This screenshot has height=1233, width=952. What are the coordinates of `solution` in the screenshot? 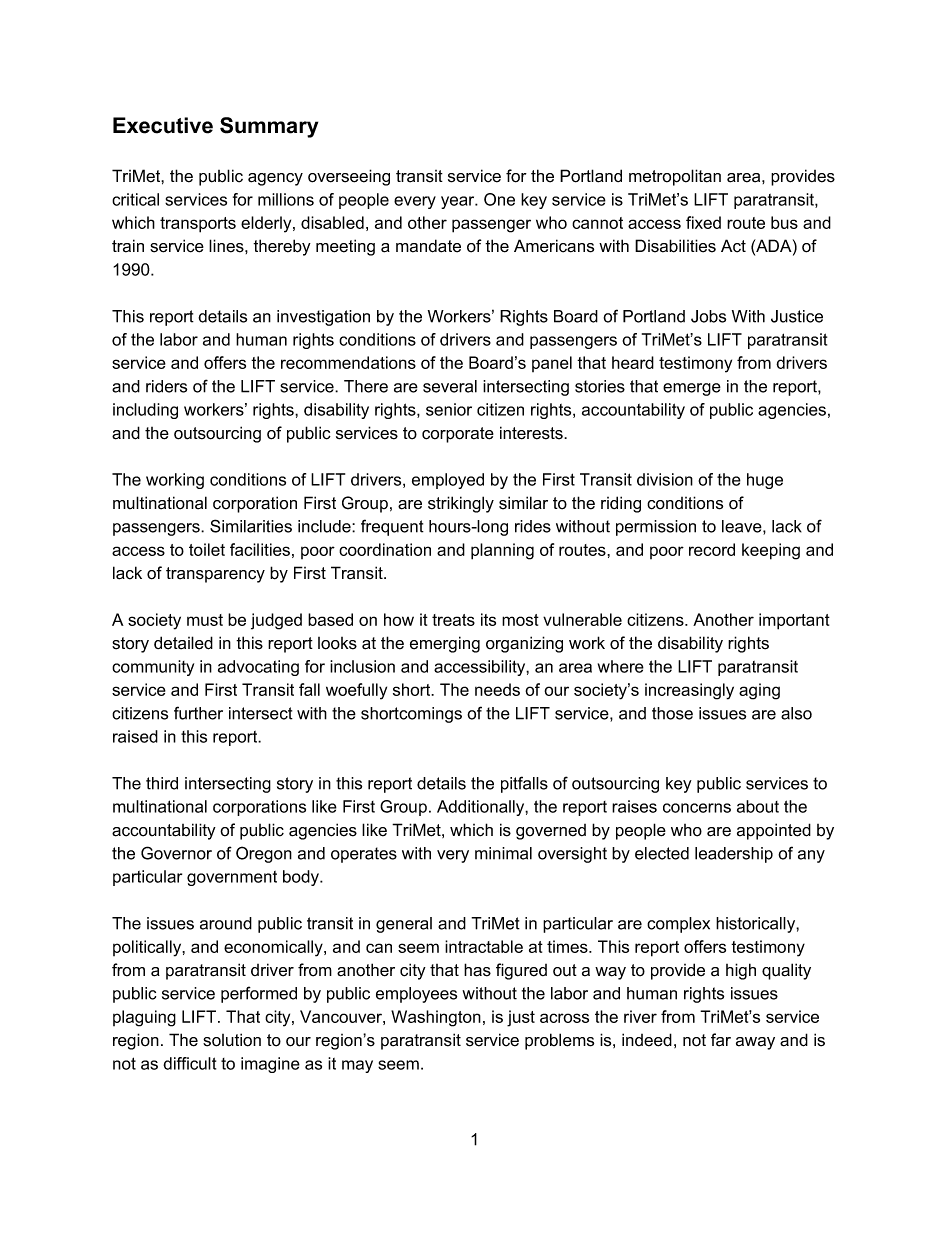 It's located at (232, 1040).
